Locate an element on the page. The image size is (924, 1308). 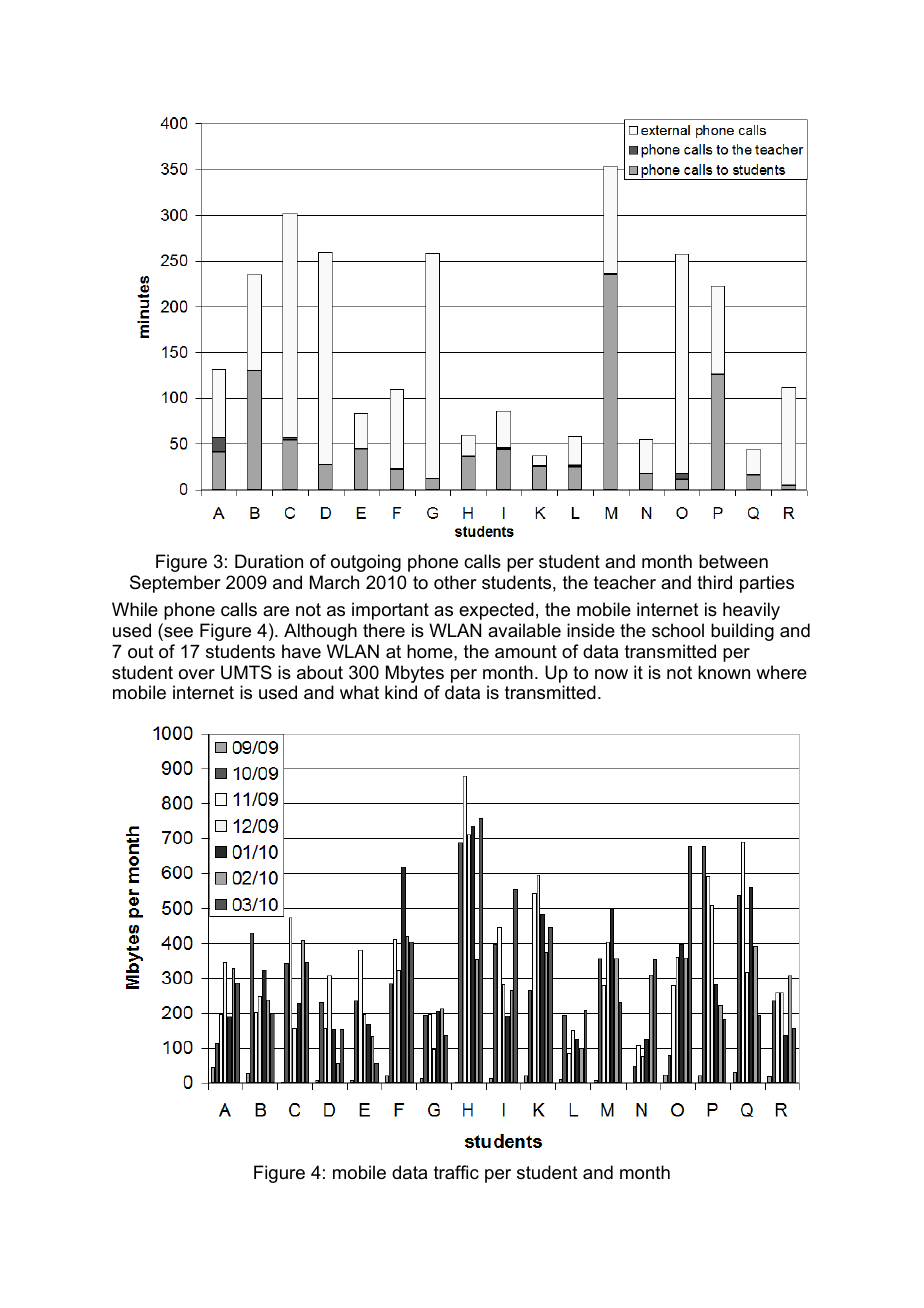
what is located at coordinates (359, 692).
